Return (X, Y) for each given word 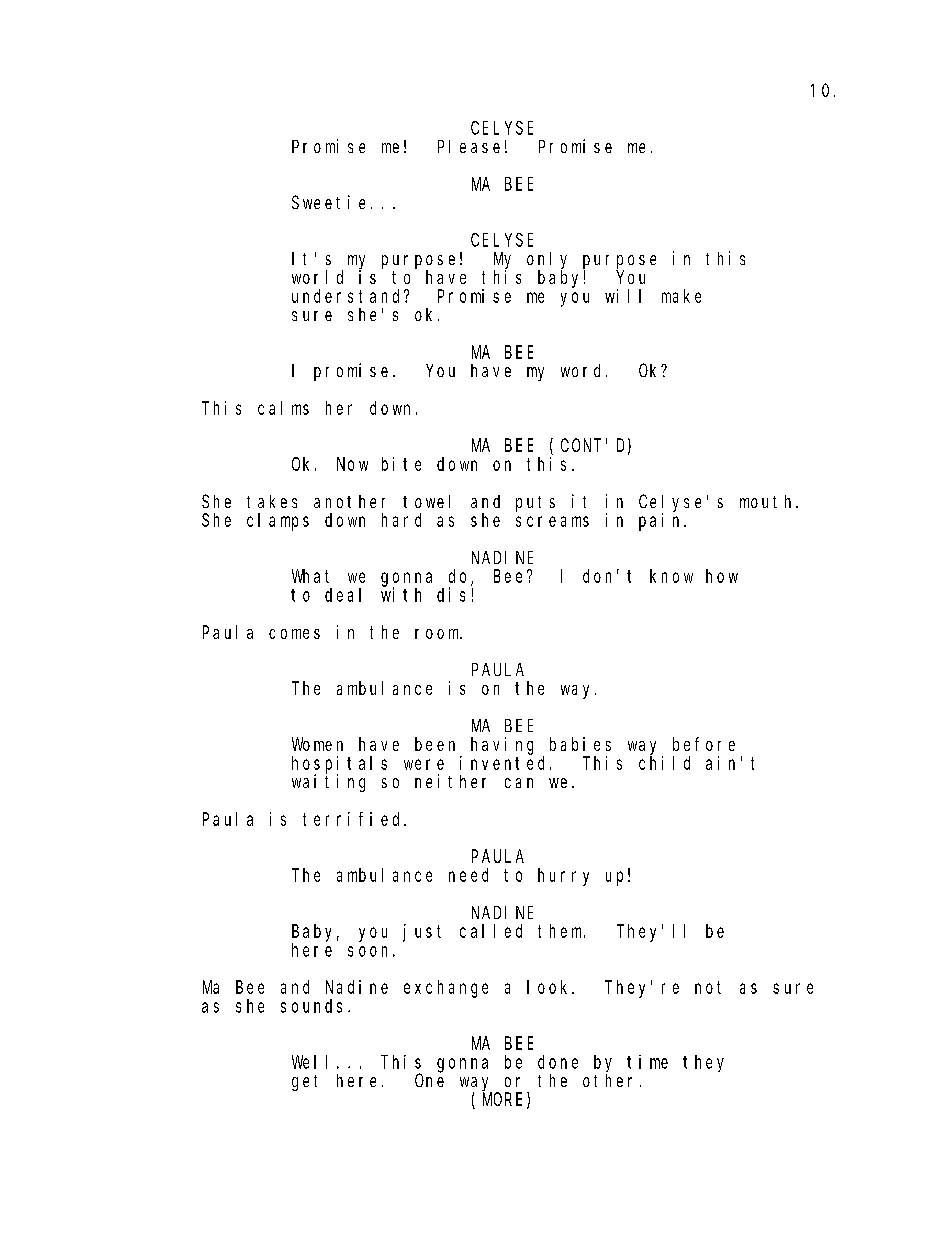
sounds (311, 1006)
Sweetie (328, 202)
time (647, 1062)
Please (469, 146)
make (681, 296)
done (558, 1062)
